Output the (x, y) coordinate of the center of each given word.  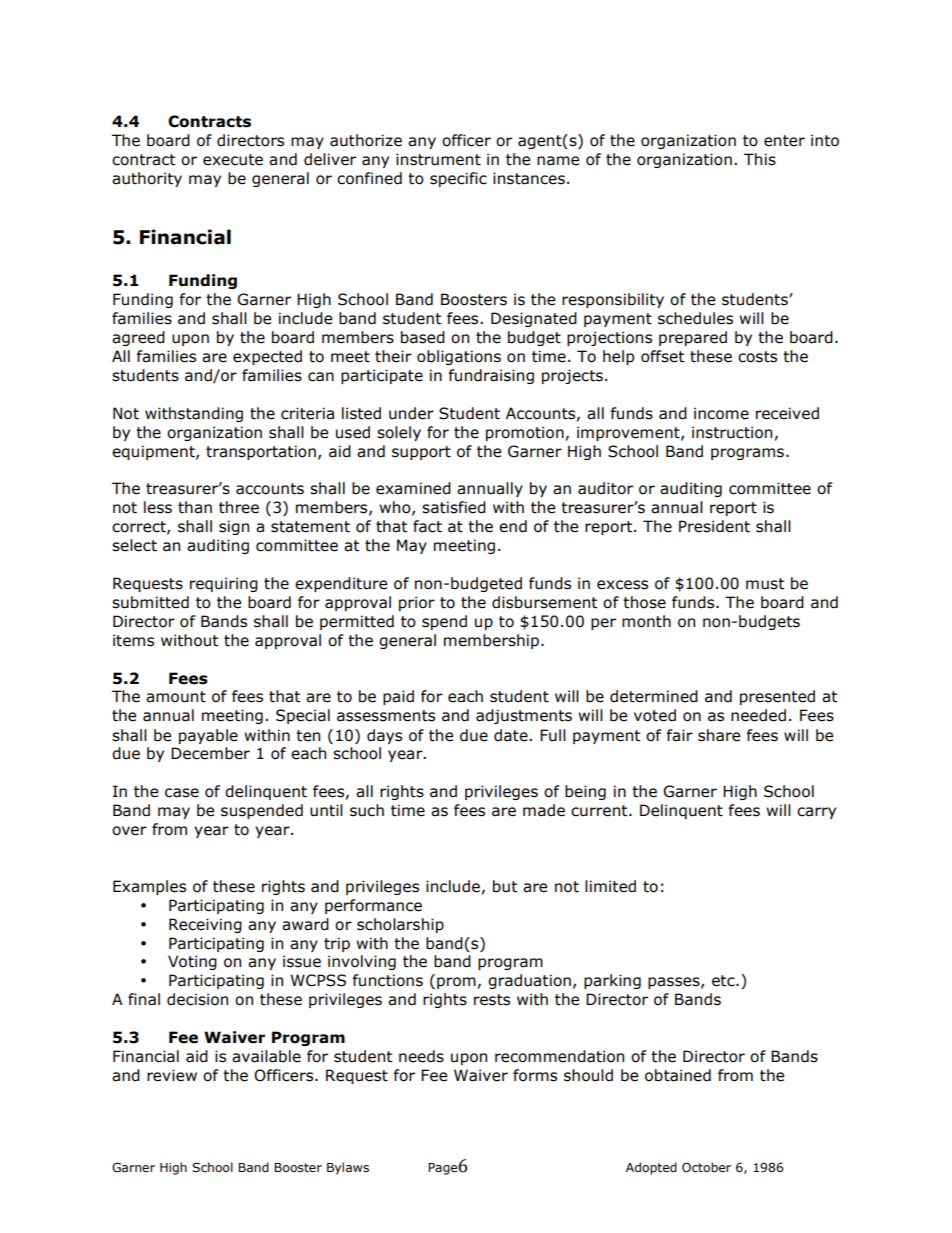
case (182, 793)
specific (458, 179)
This (760, 159)
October (706, 1167)
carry (816, 813)
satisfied (454, 507)
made (544, 810)
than (195, 507)
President (714, 526)
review (172, 1075)
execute (233, 160)
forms (535, 1075)
